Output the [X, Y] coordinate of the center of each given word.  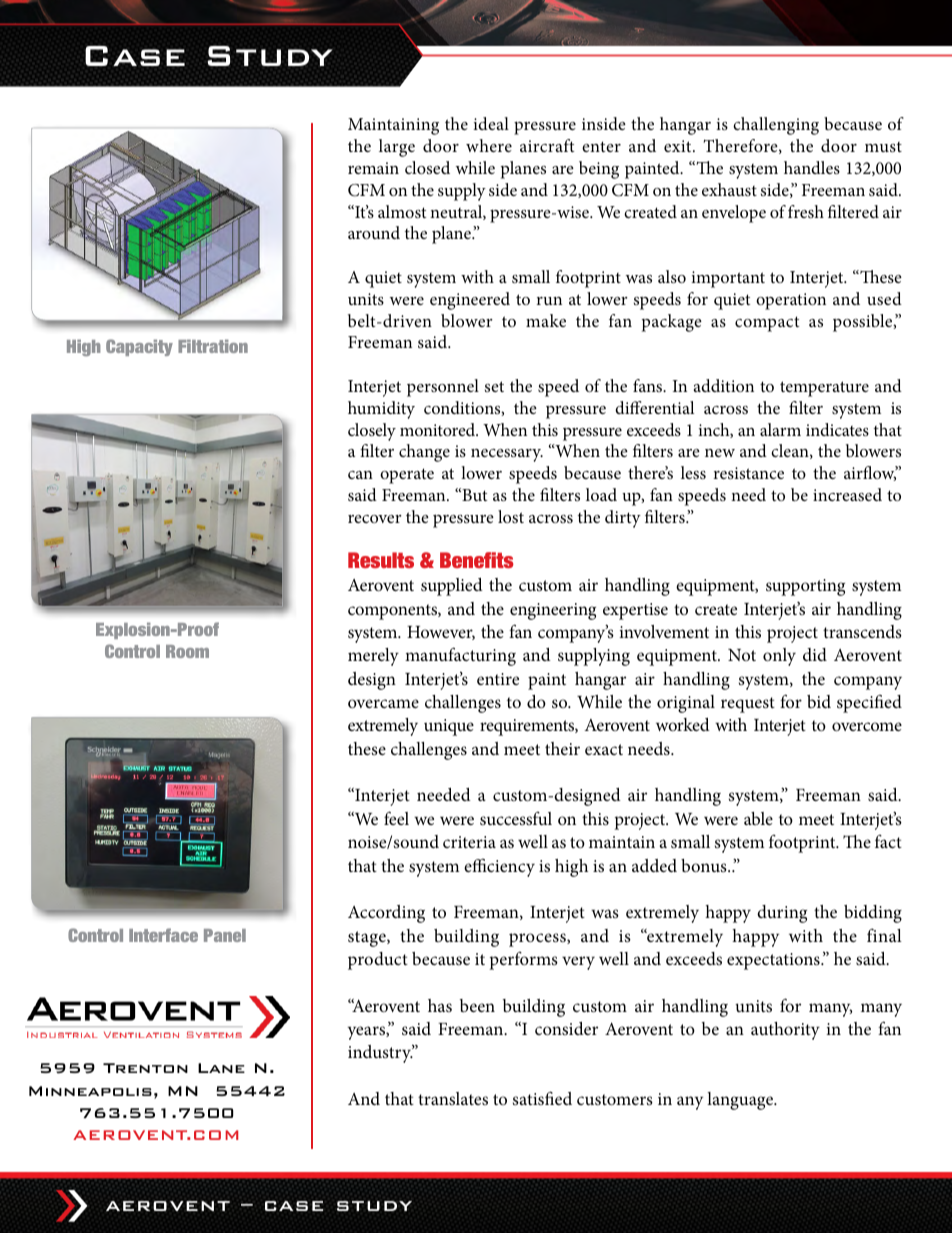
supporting [805, 587]
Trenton [145, 1068]
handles [812, 167]
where [489, 145]
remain [373, 168]
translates [453, 1098]
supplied [452, 587]
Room [187, 651]
